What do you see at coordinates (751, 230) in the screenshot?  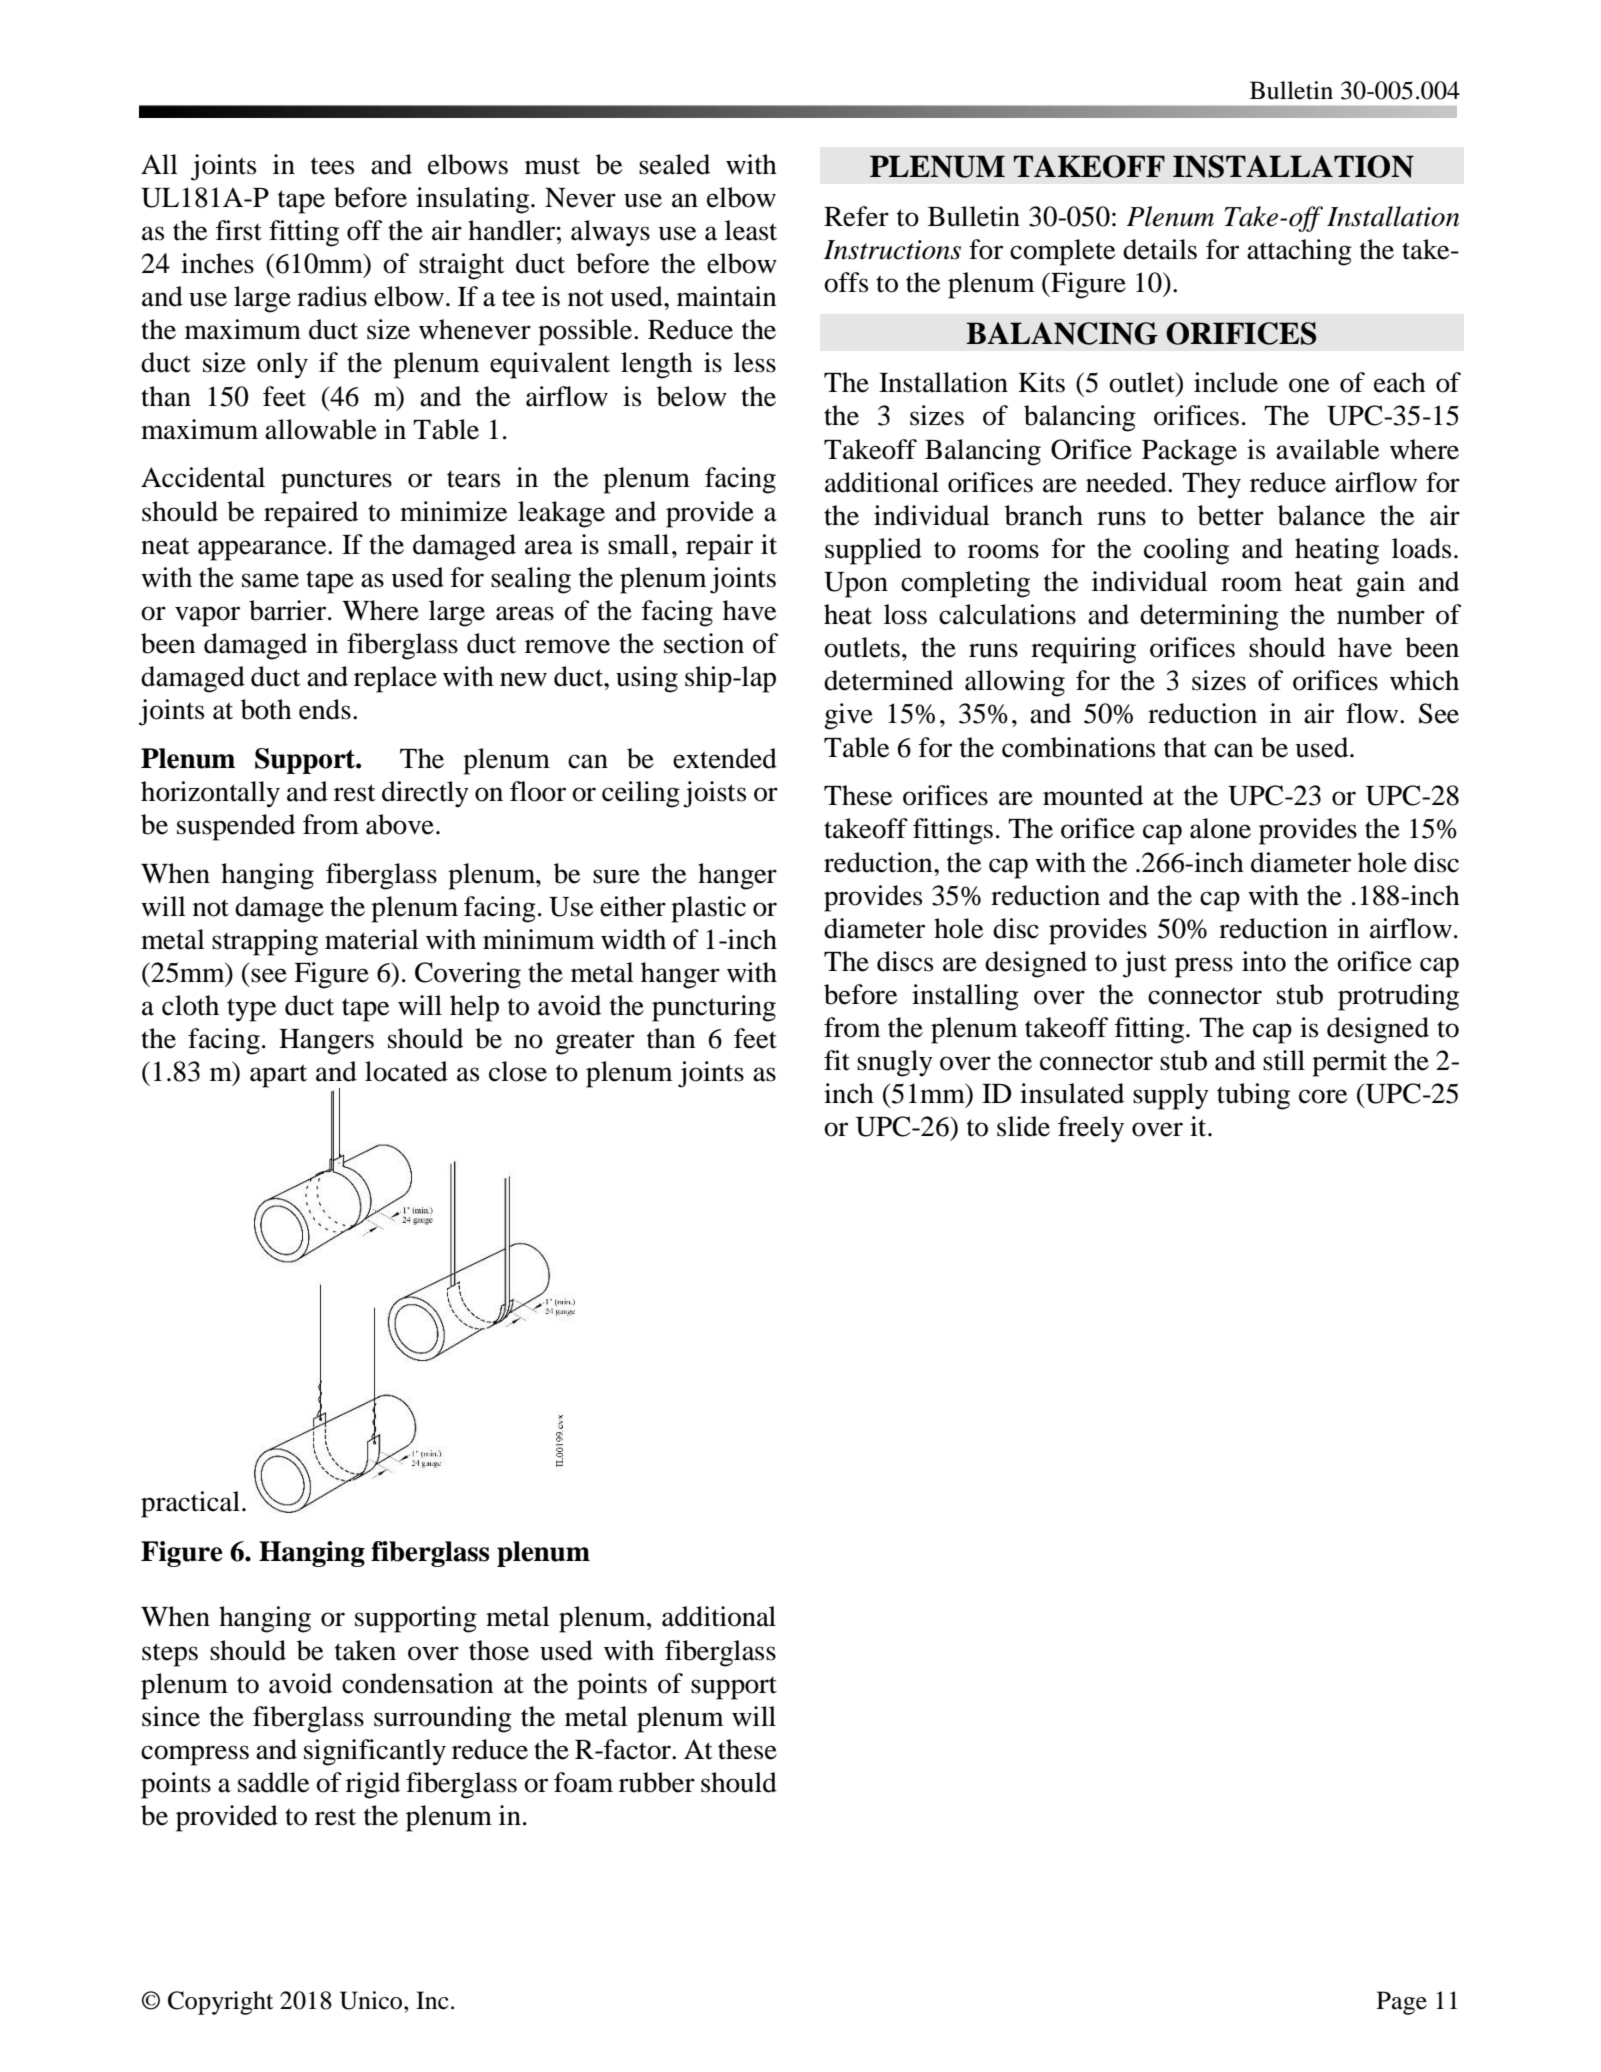 I see `least` at bounding box center [751, 230].
